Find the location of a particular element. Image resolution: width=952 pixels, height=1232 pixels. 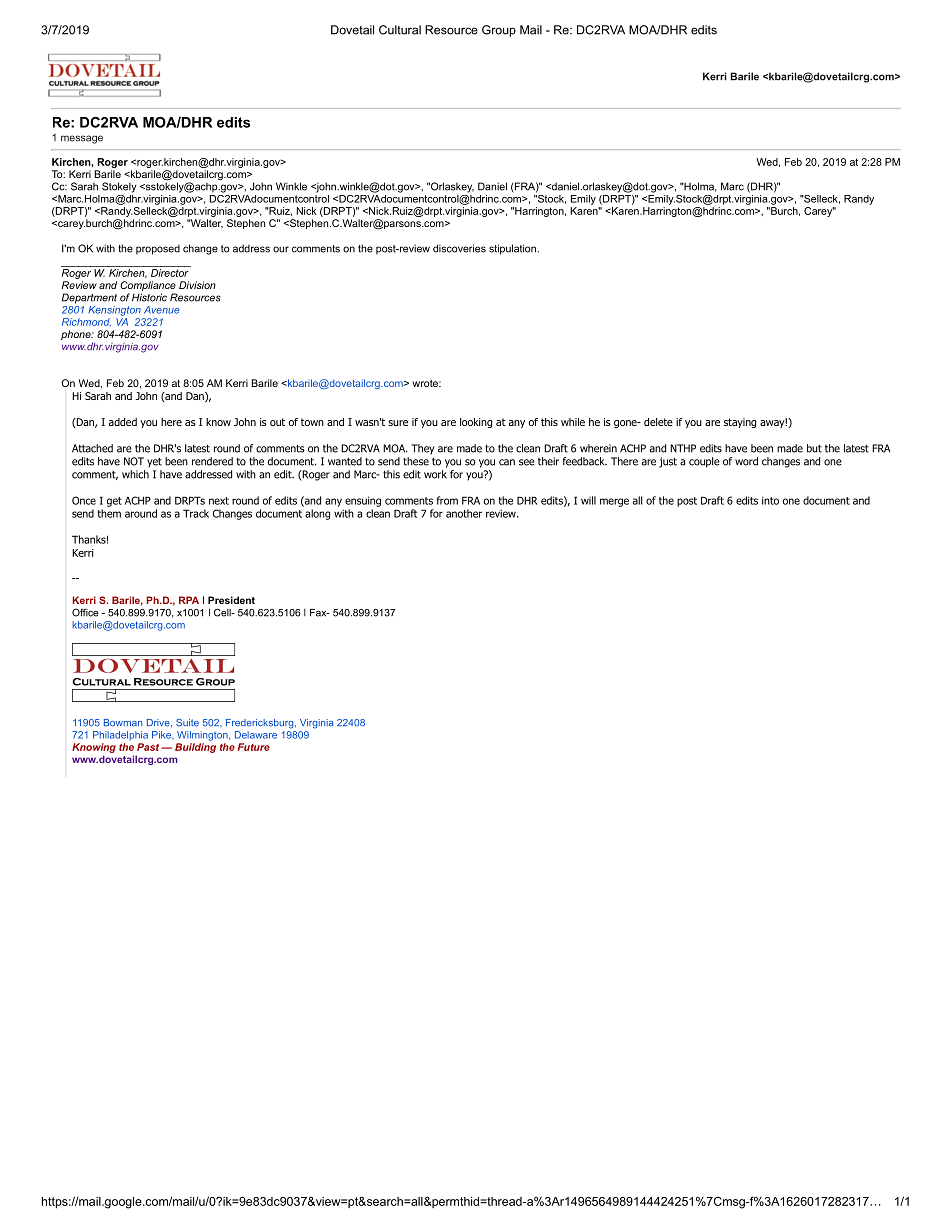

staying is located at coordinates (740, 423).
